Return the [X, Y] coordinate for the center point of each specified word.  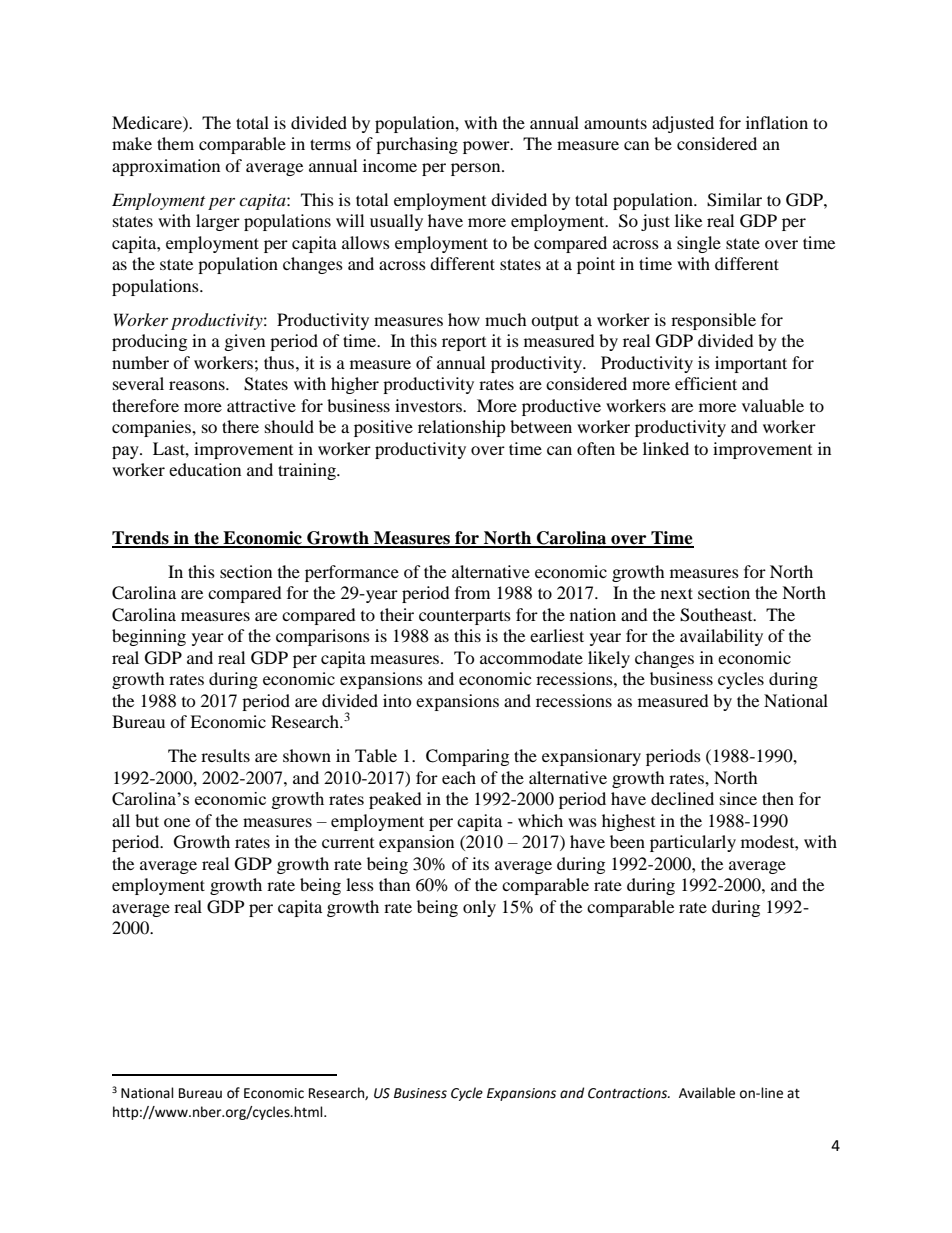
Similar [734, 200]
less [360, 884]
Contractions [629, 1093]
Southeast [717, 615]
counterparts [465, 617]
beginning [149, 637]
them [175, 143]
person [477, 169]
